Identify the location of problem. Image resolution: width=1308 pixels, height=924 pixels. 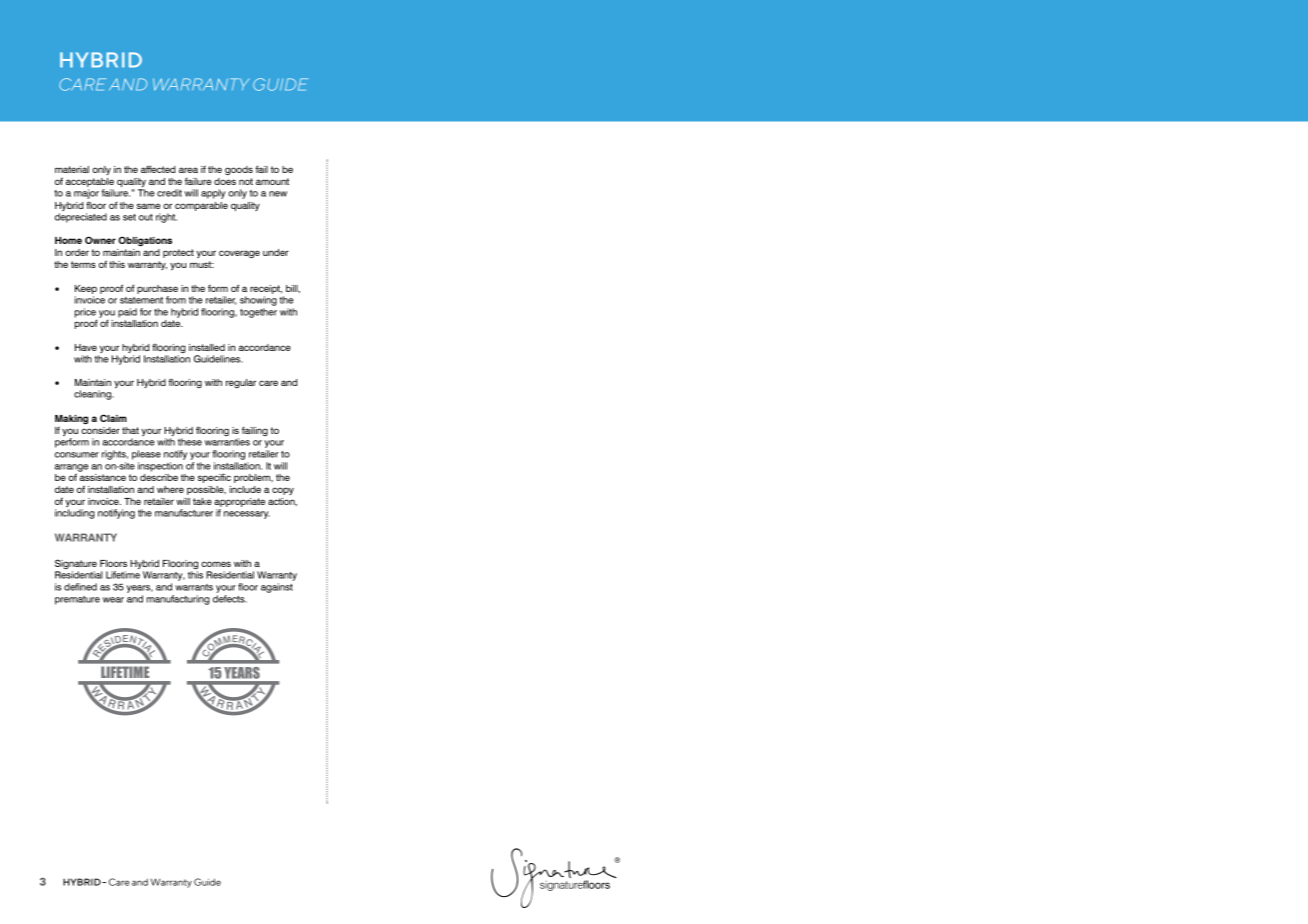
(253, 478).
